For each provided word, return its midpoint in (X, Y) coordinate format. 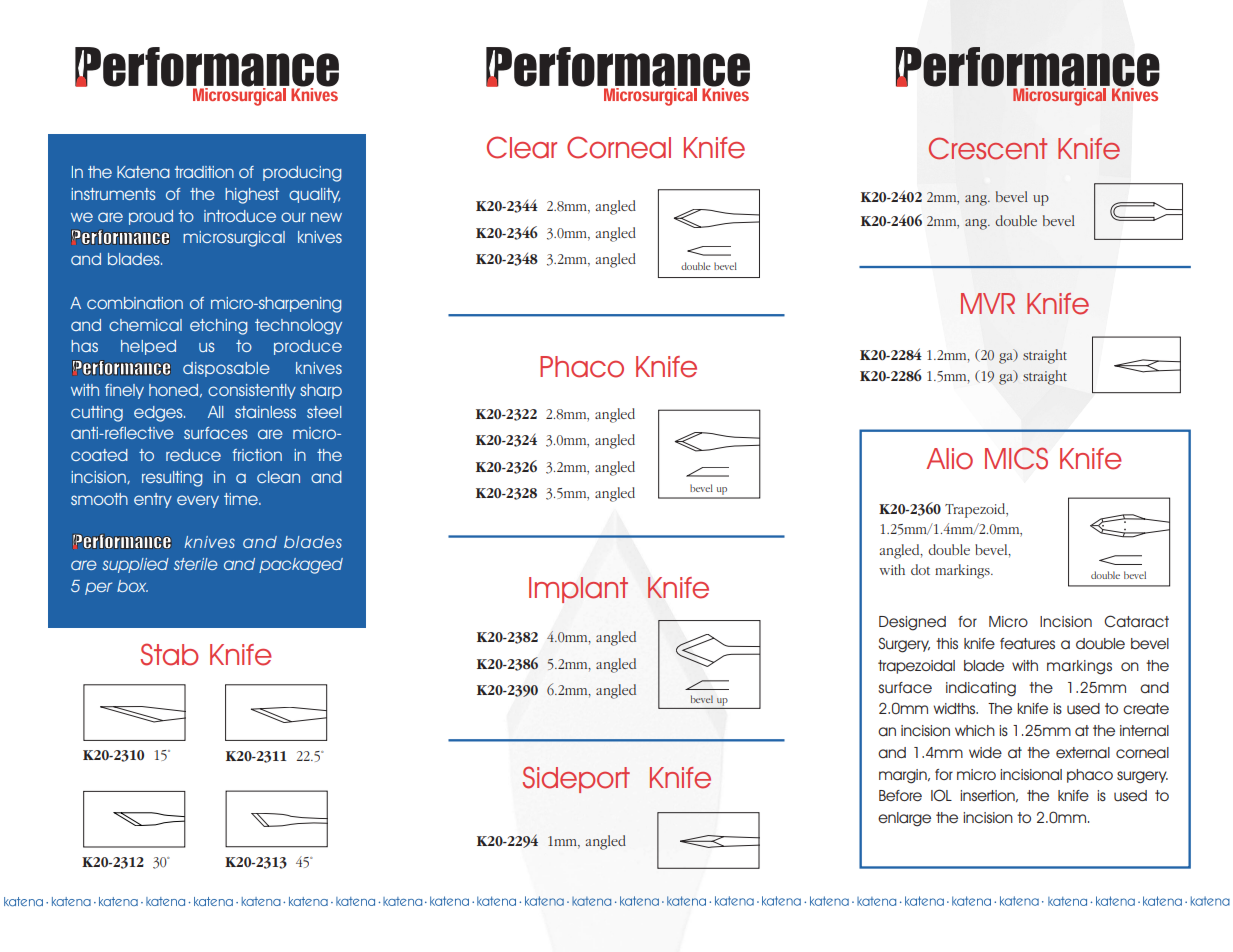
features (1027, 643)
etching (218, 327)
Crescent (988, 148)
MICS (1016, 458)
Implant (578, 590)
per (98, 588)
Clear (522, 147)
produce (308, 347)
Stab (170, 654)
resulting (172, 479)
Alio (949, 459)
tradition (204, 172)
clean (278, 477)
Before (900, 795)
